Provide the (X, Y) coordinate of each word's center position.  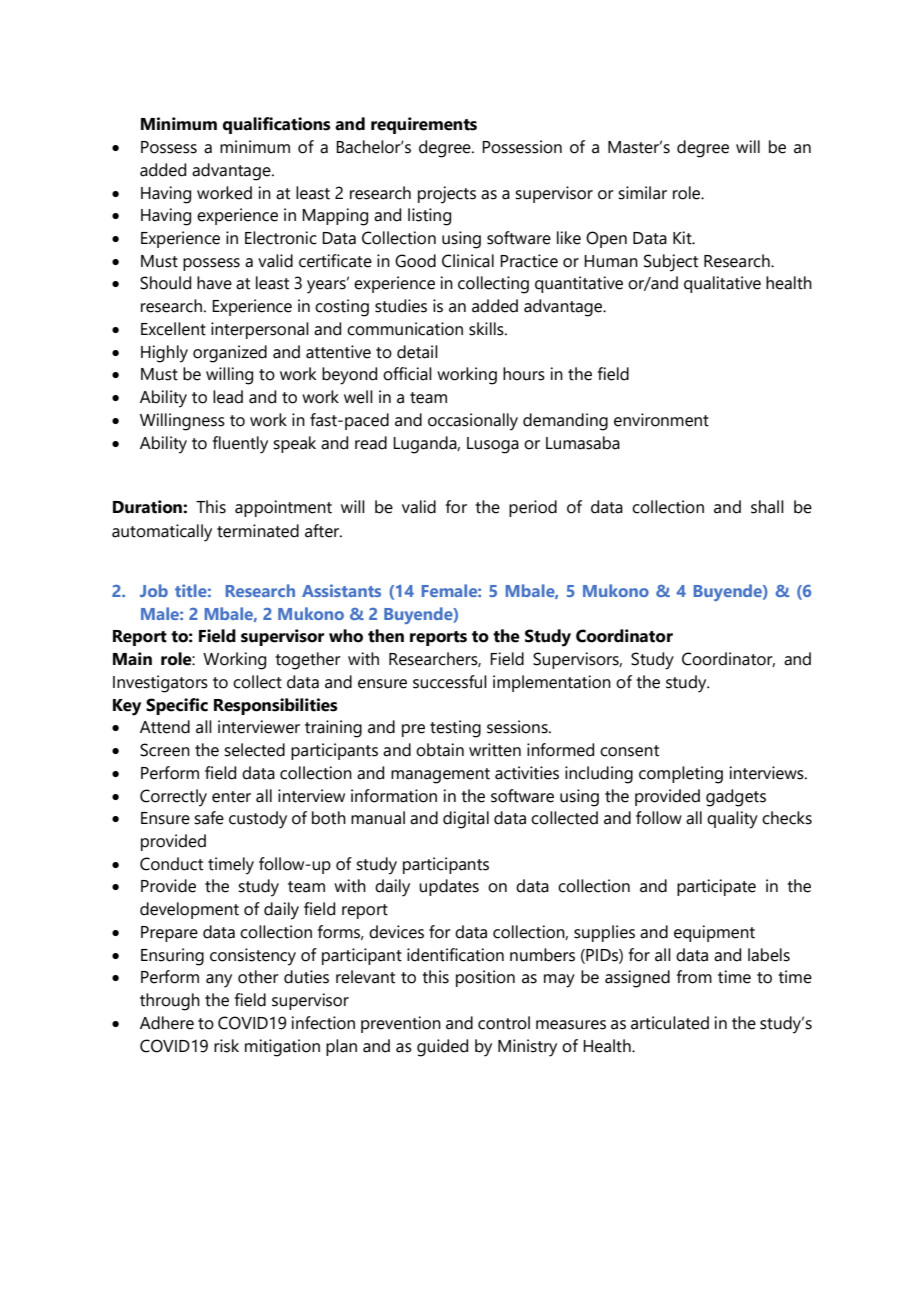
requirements (424, 125)
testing (455, 729)
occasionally (473, 422)
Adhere (167, 1023)
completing (681, 775)
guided (442, 1048)
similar (642, 193)
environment (661, 420)
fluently (240, 445)
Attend (165, 727)
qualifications (277, 125)
